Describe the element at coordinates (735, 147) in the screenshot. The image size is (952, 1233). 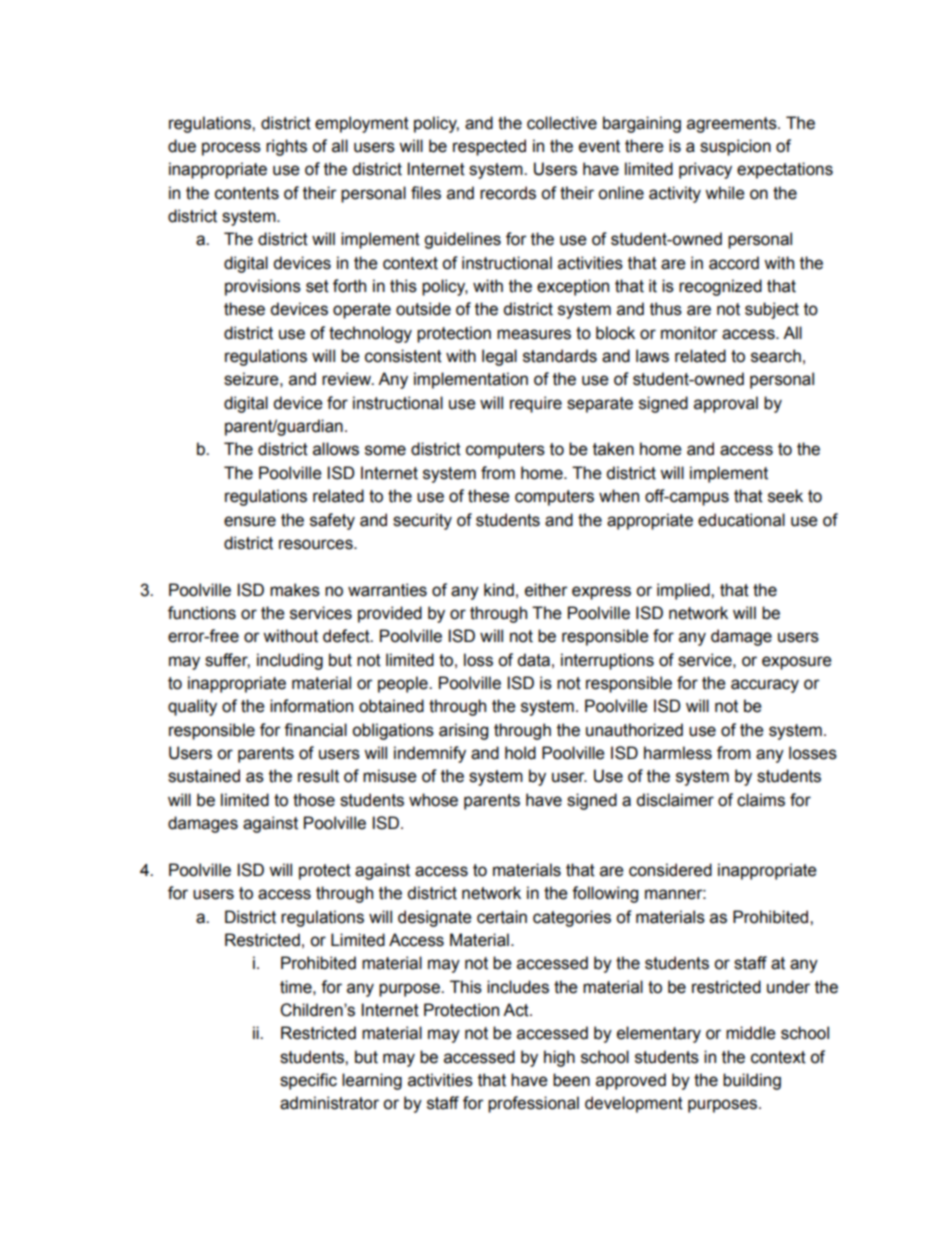
I see `suspicion` at that location.
